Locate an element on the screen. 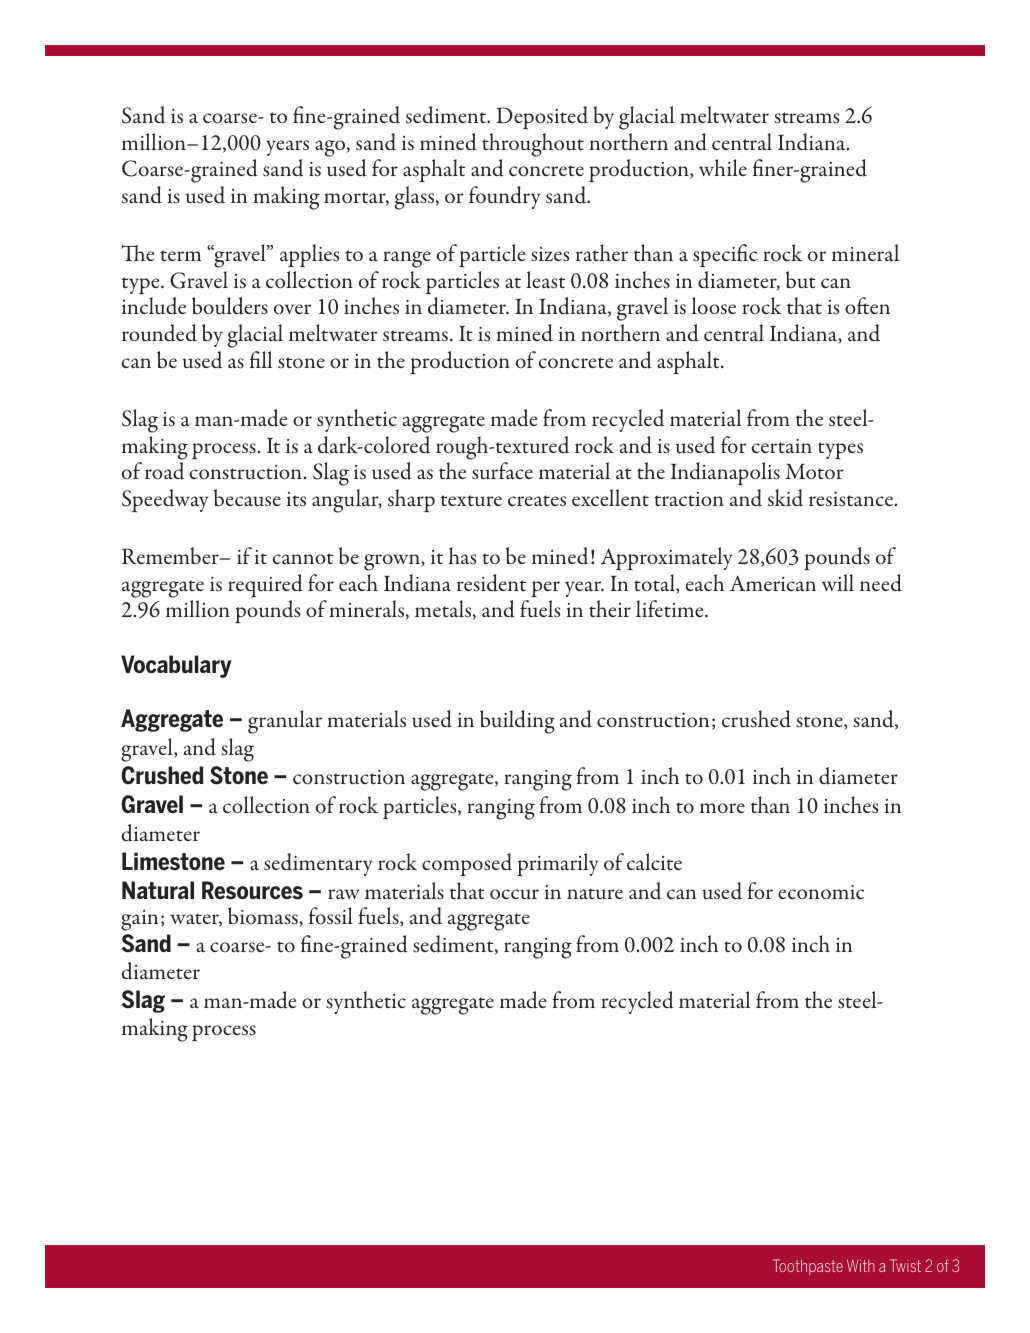 The image size is (1030, 1333). biomass is located at coordinates (264, 917).
